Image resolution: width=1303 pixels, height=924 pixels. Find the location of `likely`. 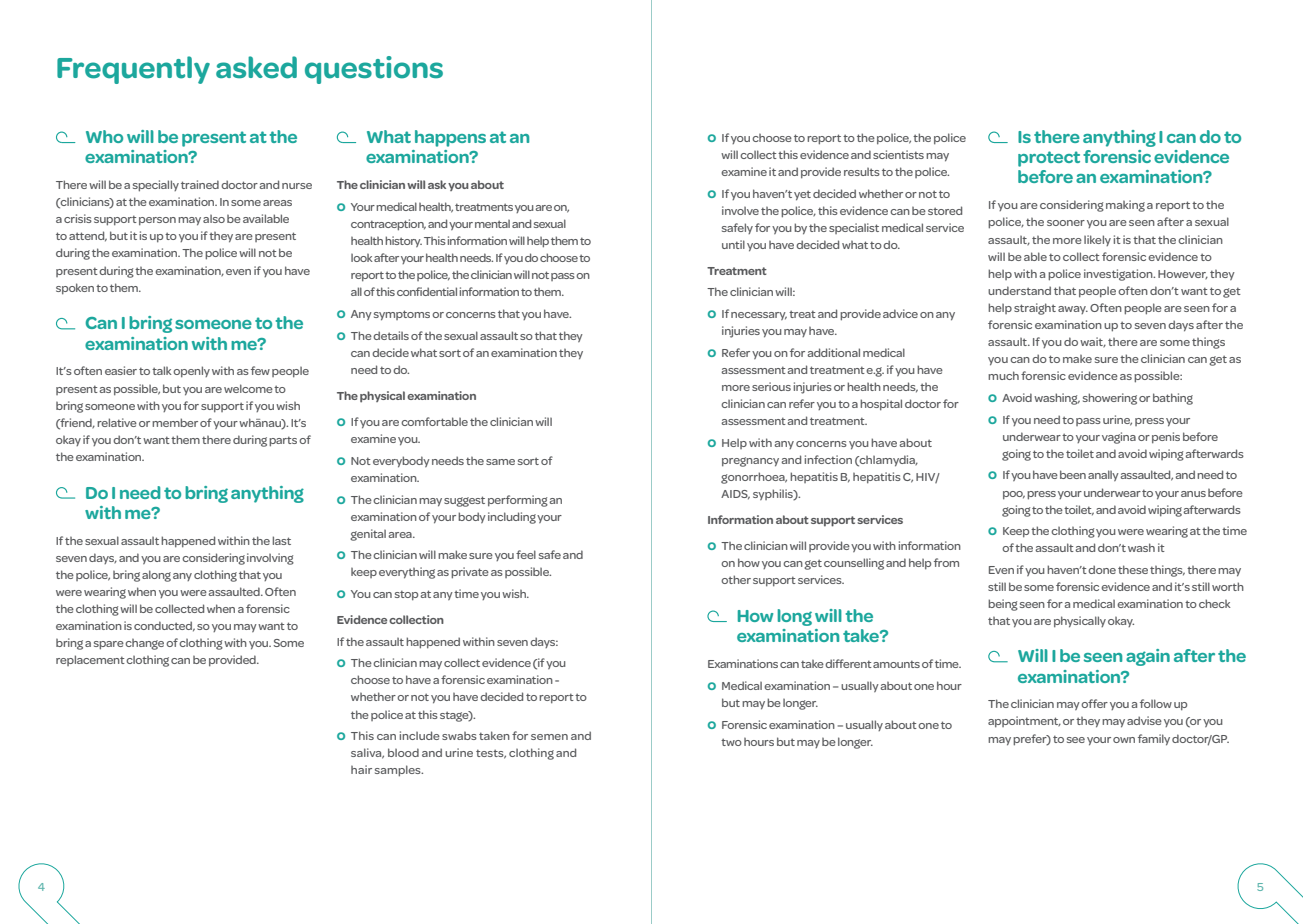

likely is located at coordinates (1097, 240).
